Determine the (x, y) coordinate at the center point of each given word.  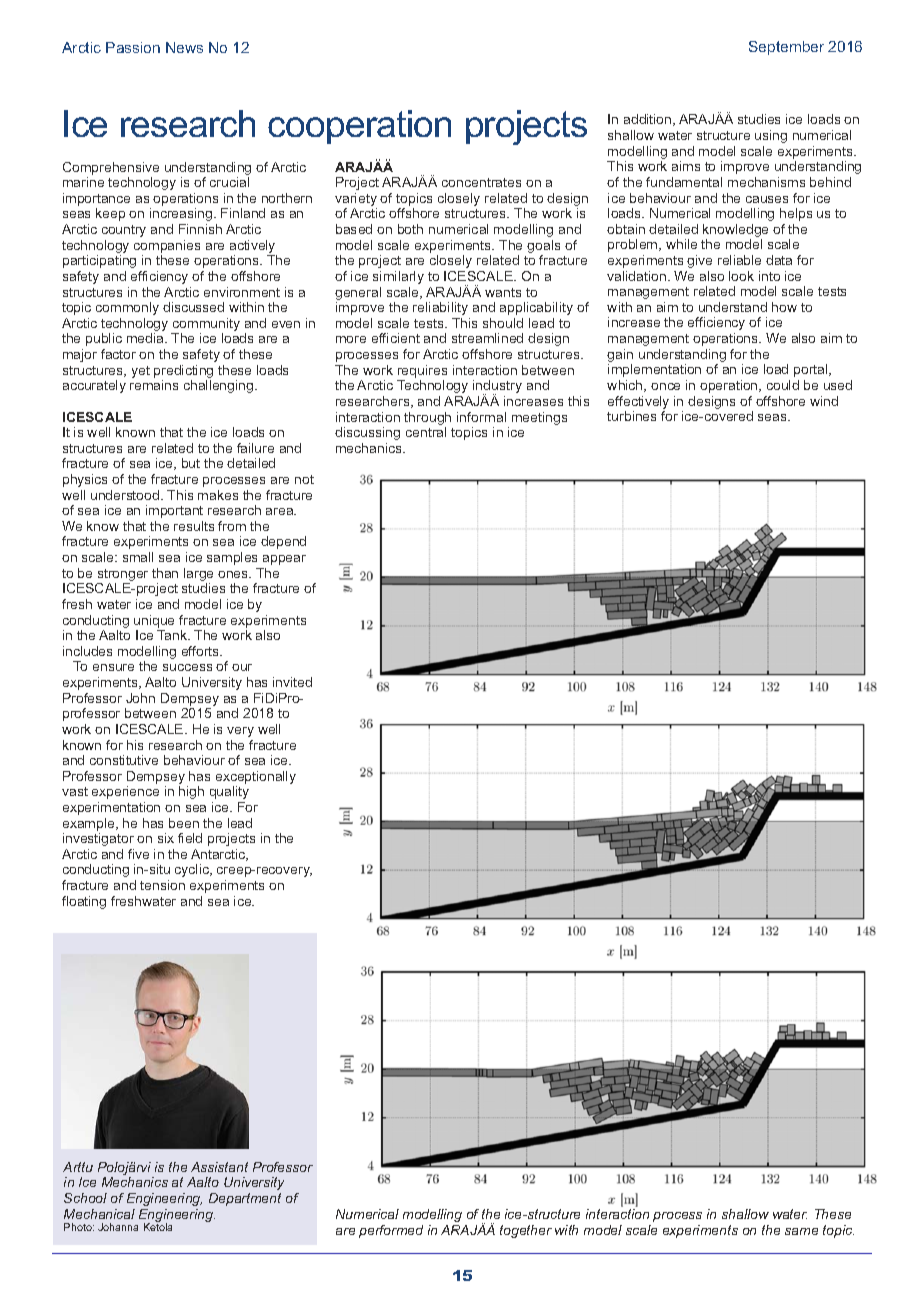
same (801, 1231)
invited (292, 682)
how (784, 307)
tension (162, 885)
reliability (440, 308)
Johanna (118, 1227)
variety (356, 201)
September (786, 48)
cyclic (193, 870)
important (174, 511)
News (184, 47)
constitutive (124, 760)
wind (824, 401)
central (426, 432)
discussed (193, 307)
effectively (638, 402)
